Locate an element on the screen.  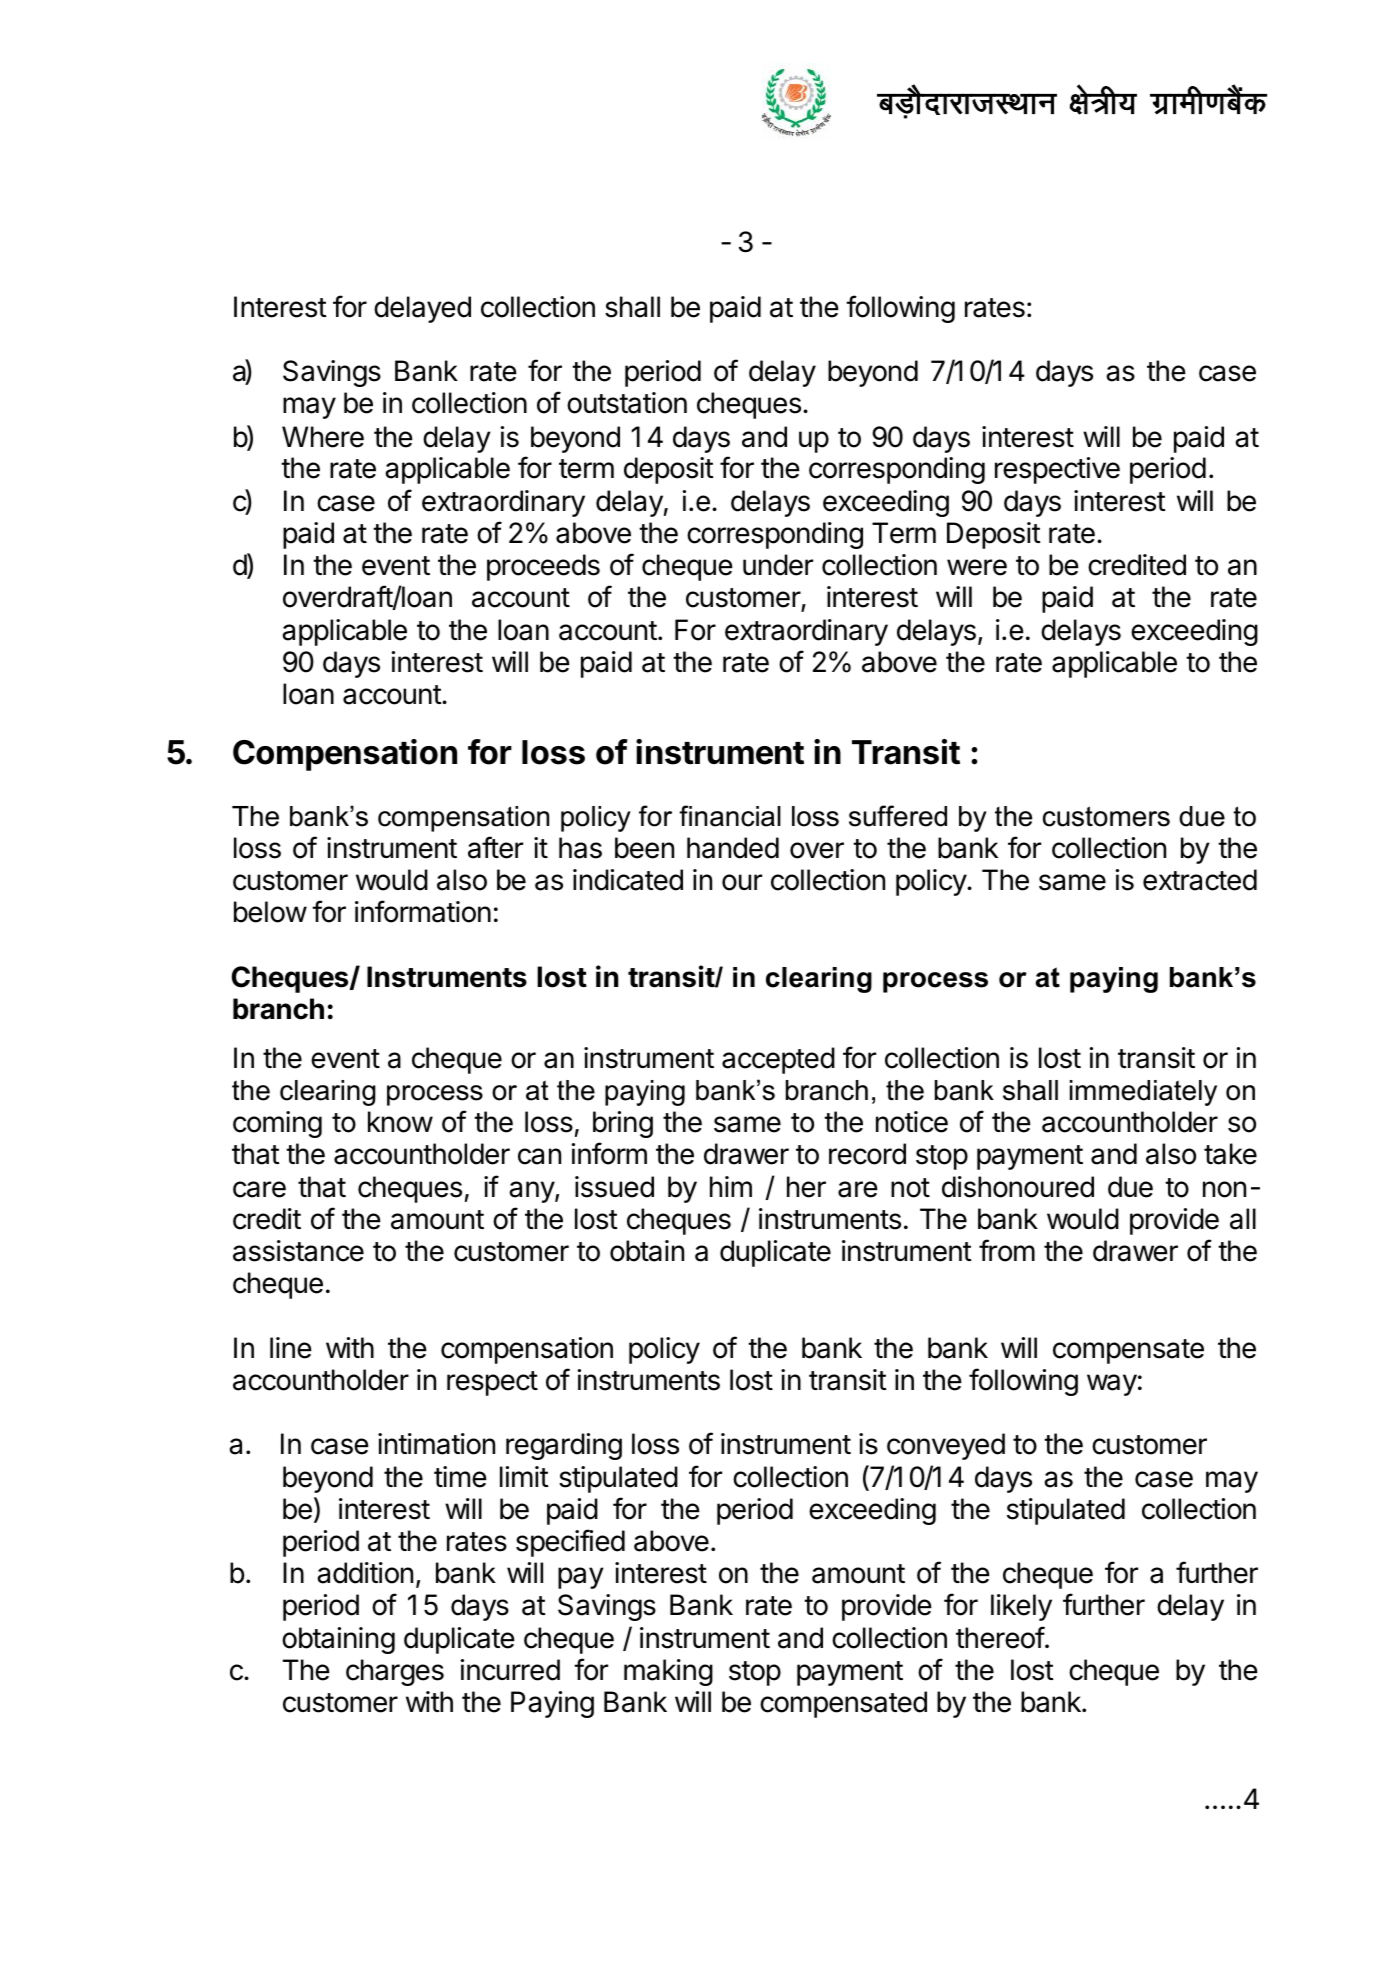
extracted is located at coordinates (1200, 880).
